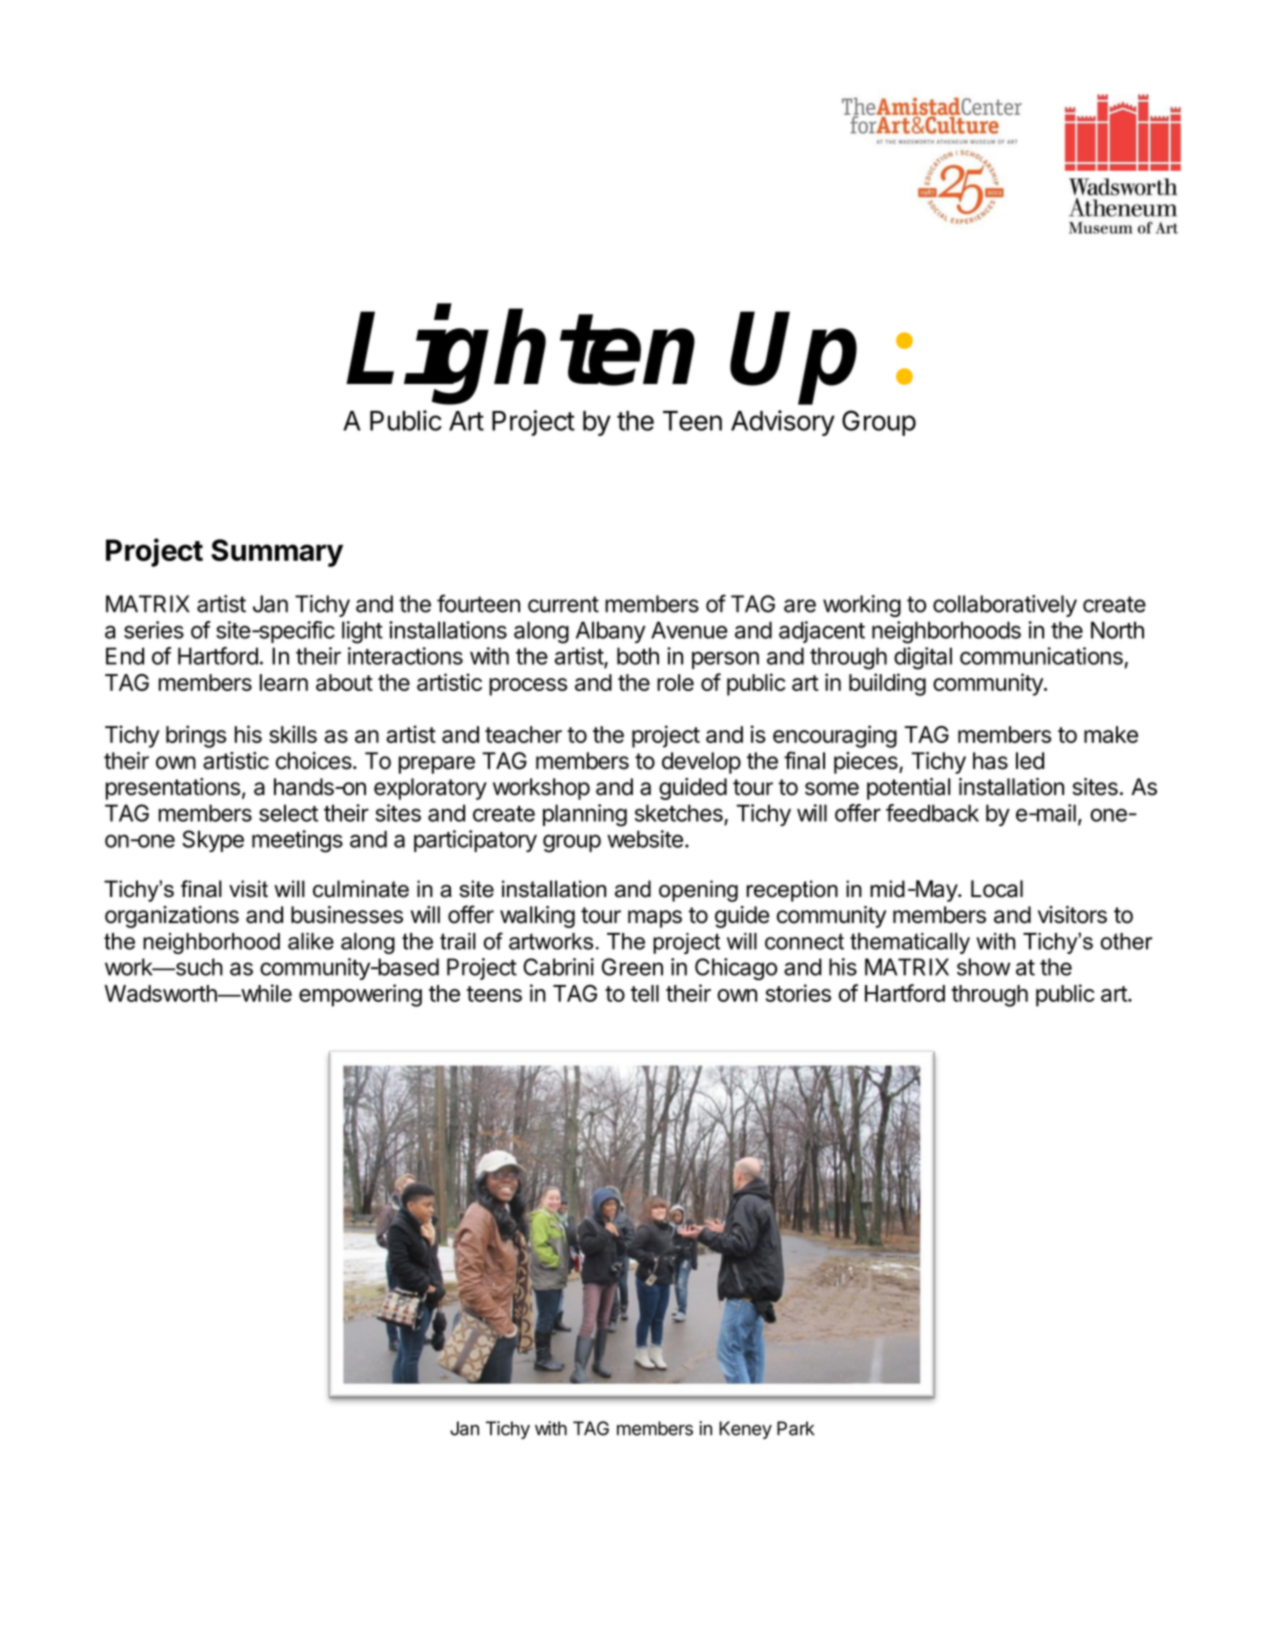 The width and height of the screenshot is (1264, 1636). Describe the element at coordinates (311, 941) in the screenshot. I see `alike` at that location.
